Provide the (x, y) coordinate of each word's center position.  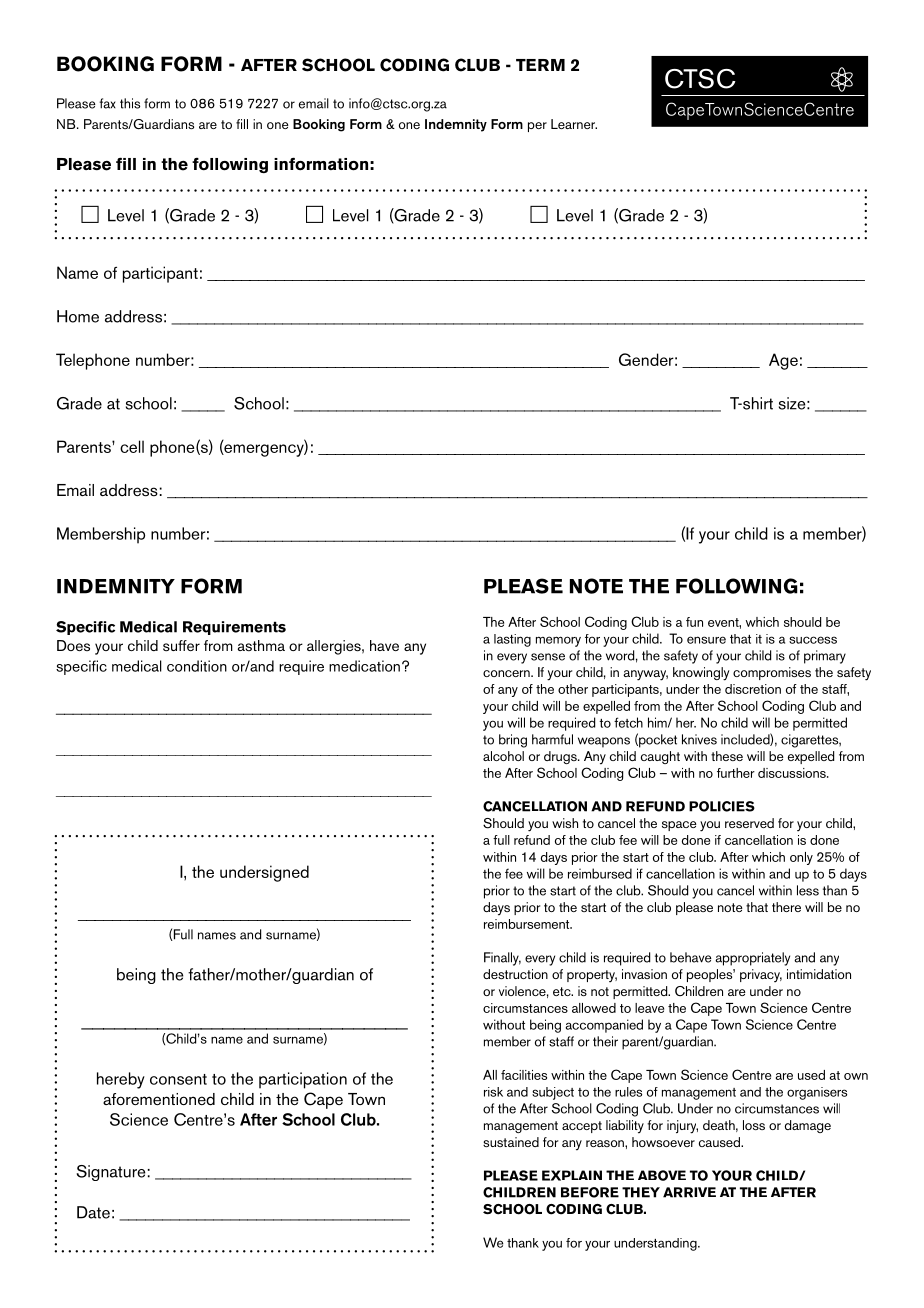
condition (197, 666)
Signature (110, 1173)
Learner (574, 124)
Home (78, 316)
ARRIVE (689, 1192)
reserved (749, 823)
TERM (540, 65)
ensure (706, 640)
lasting (512, 640)
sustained (511, 1142)
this (130, 103)
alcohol (503, 756)
